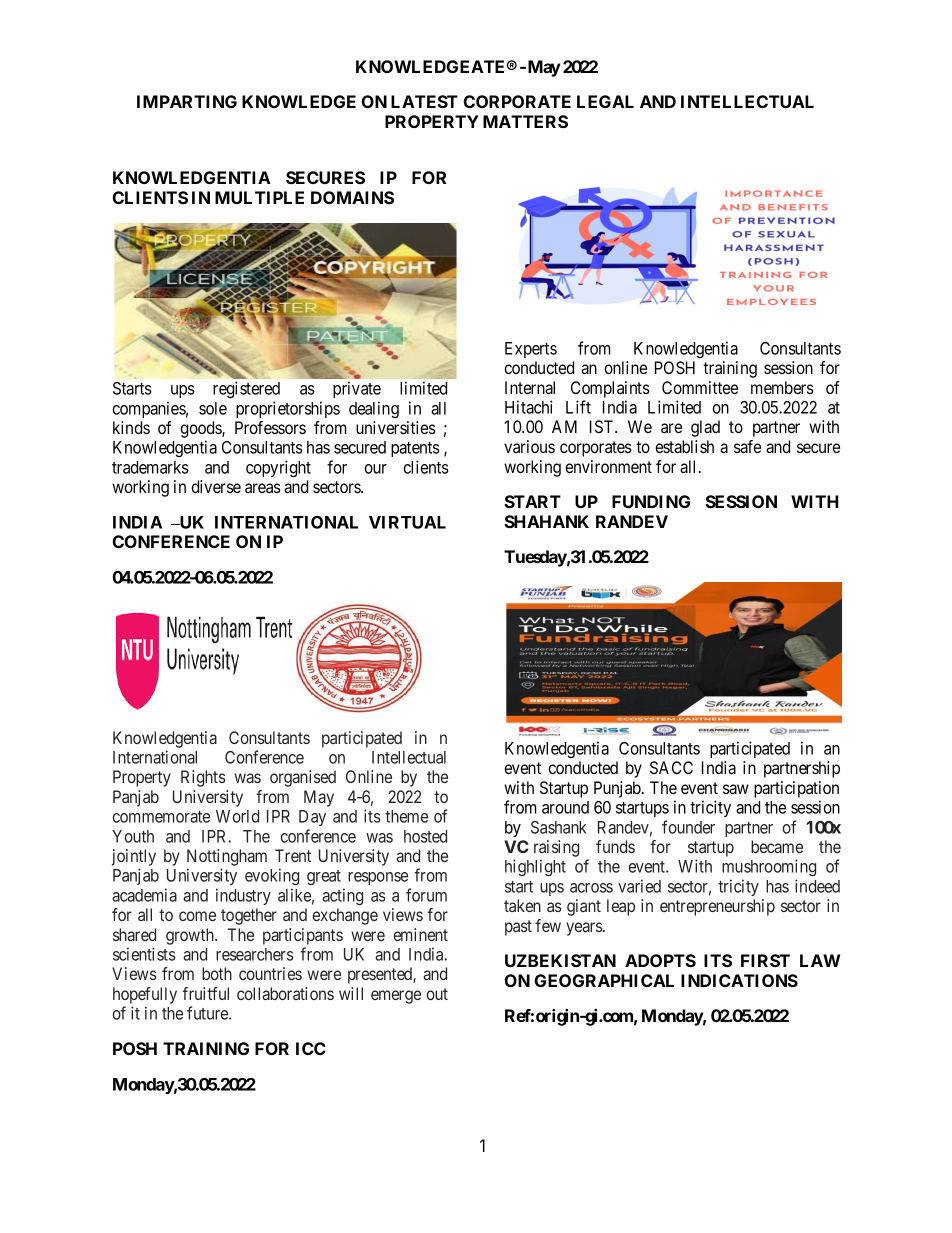 Image resolution: width=952 pixels, height=1233 pixels. What do you see at coordinates (205, 993) in the screenshot?
I see `fruitful` at bounding box center [205, 993].
